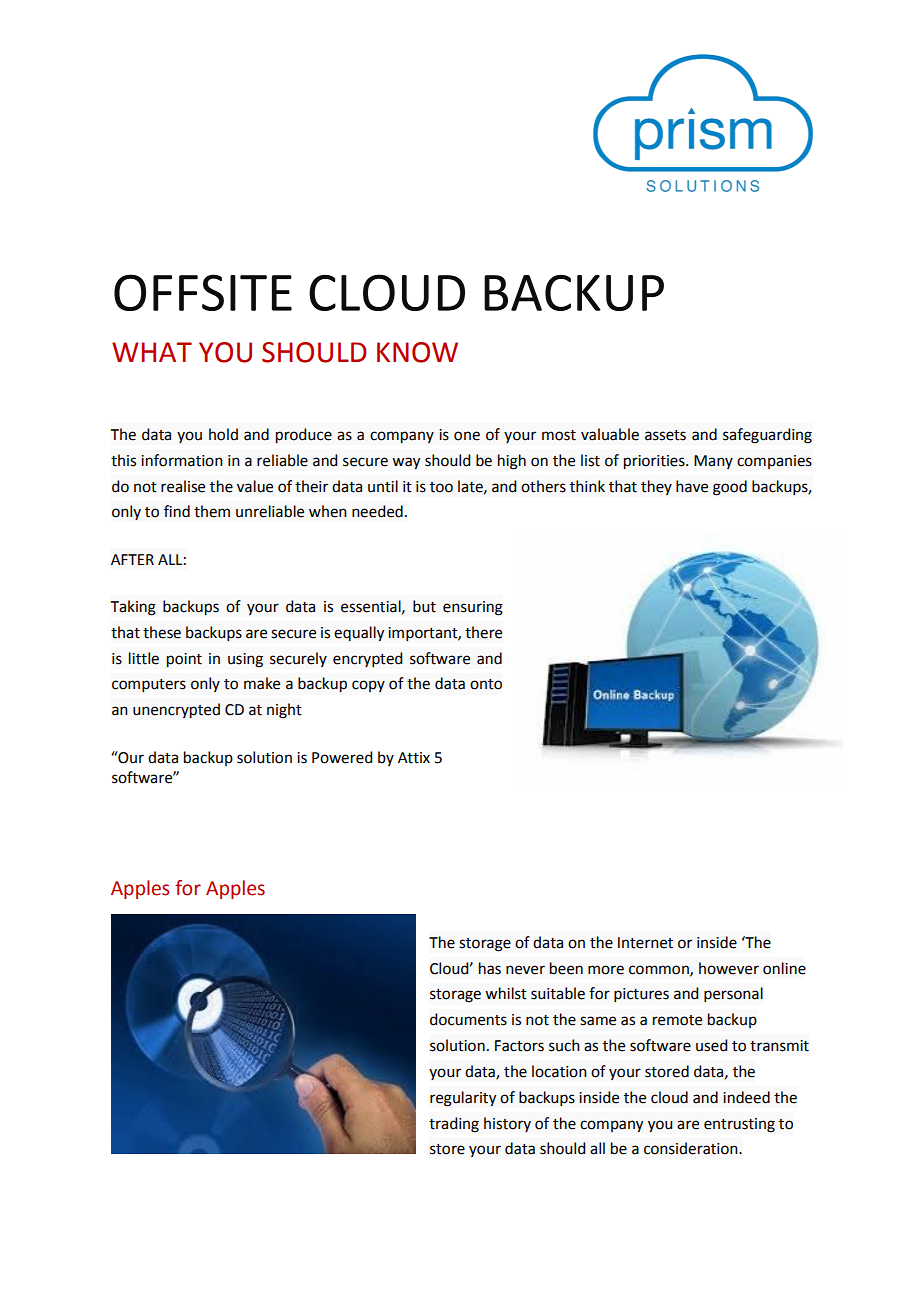 This screenshot has height=1308, width=924. Describe the element at coordinates (665, 435) in the screenshot. I see `assets` at that location.
